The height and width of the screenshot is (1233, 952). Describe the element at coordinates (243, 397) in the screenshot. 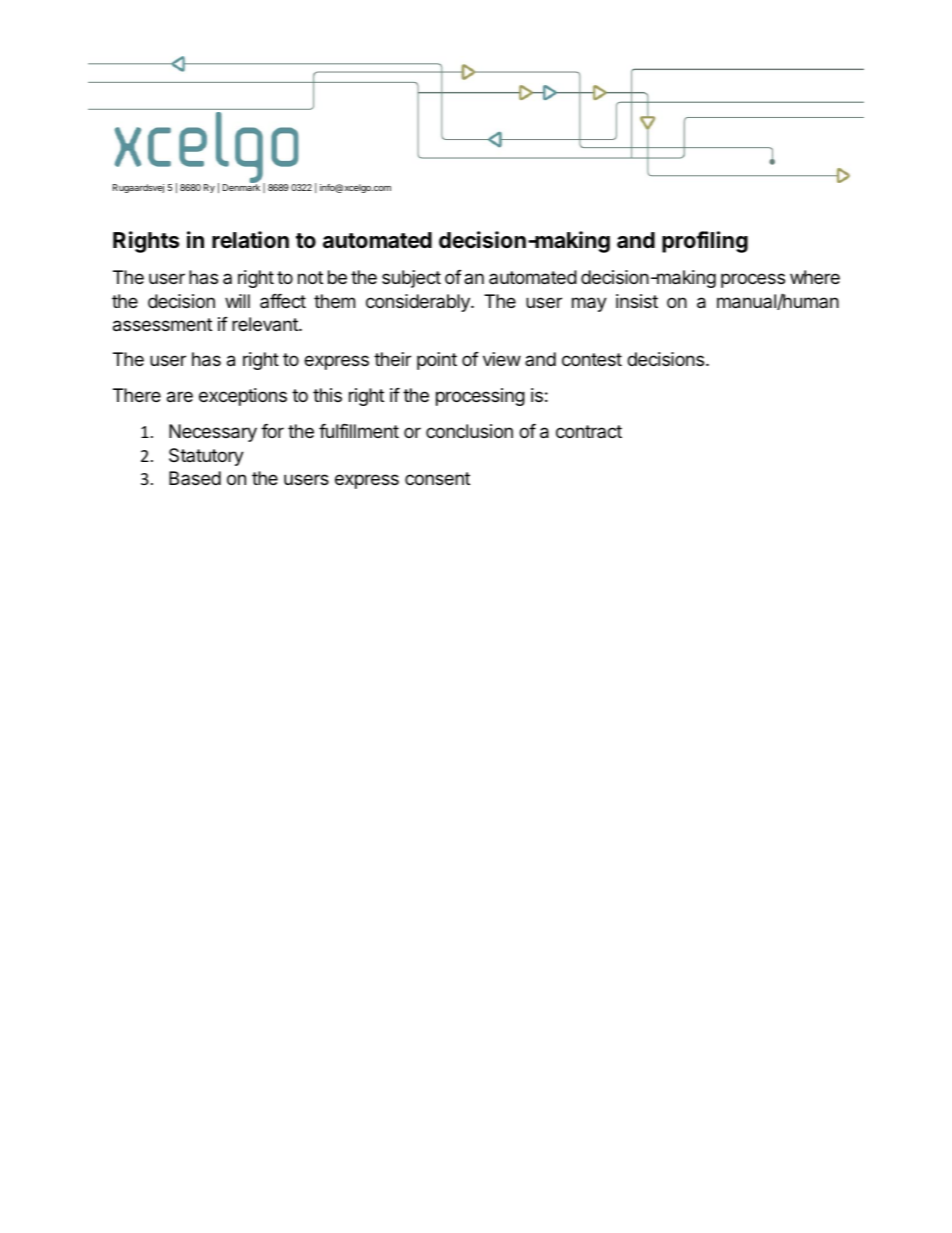

I see `exceptions` at that location.
